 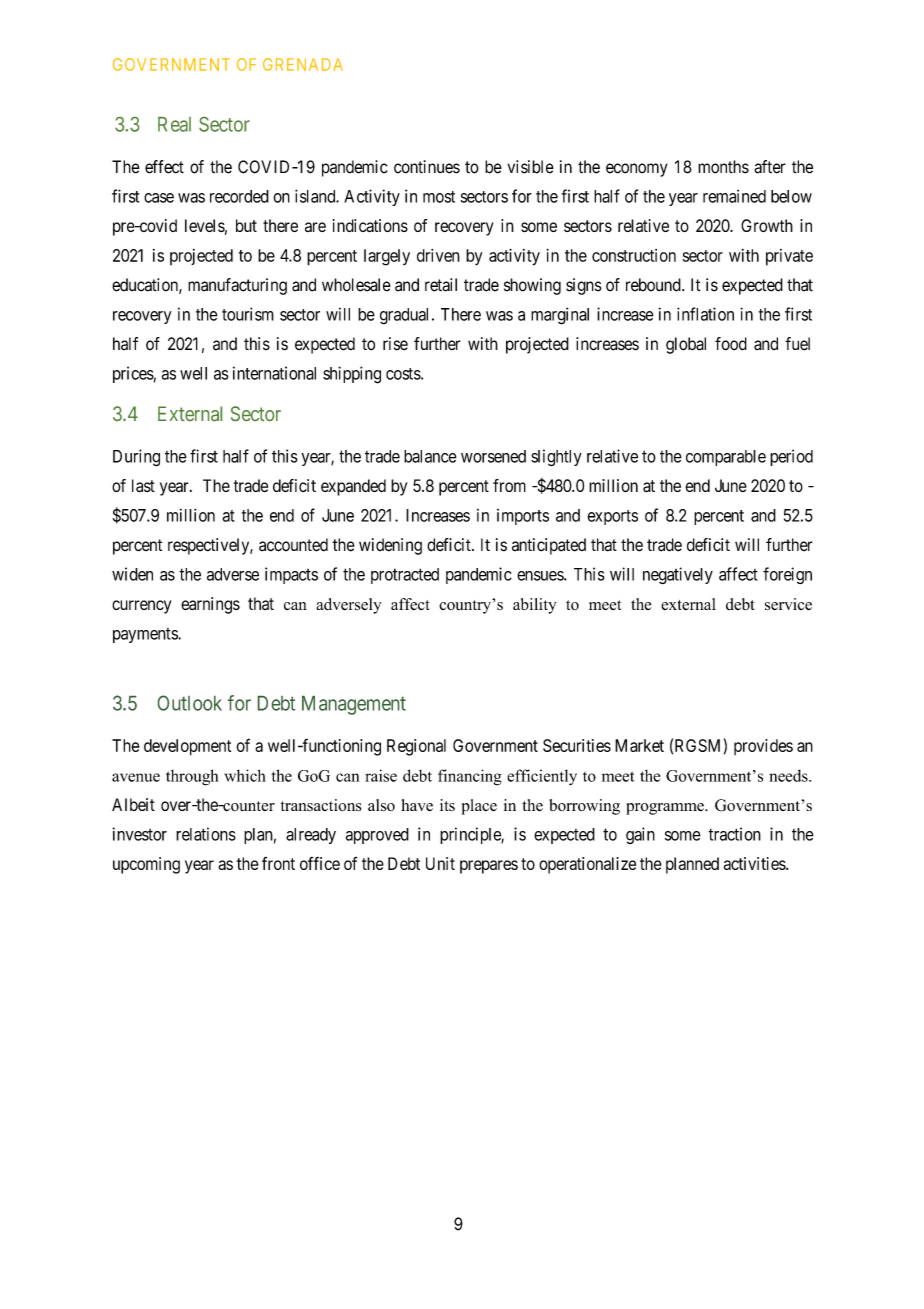 What do you see at coordinates (427, 167) in the screenshot?
I see `continues` at bounding box center [427, 167].
